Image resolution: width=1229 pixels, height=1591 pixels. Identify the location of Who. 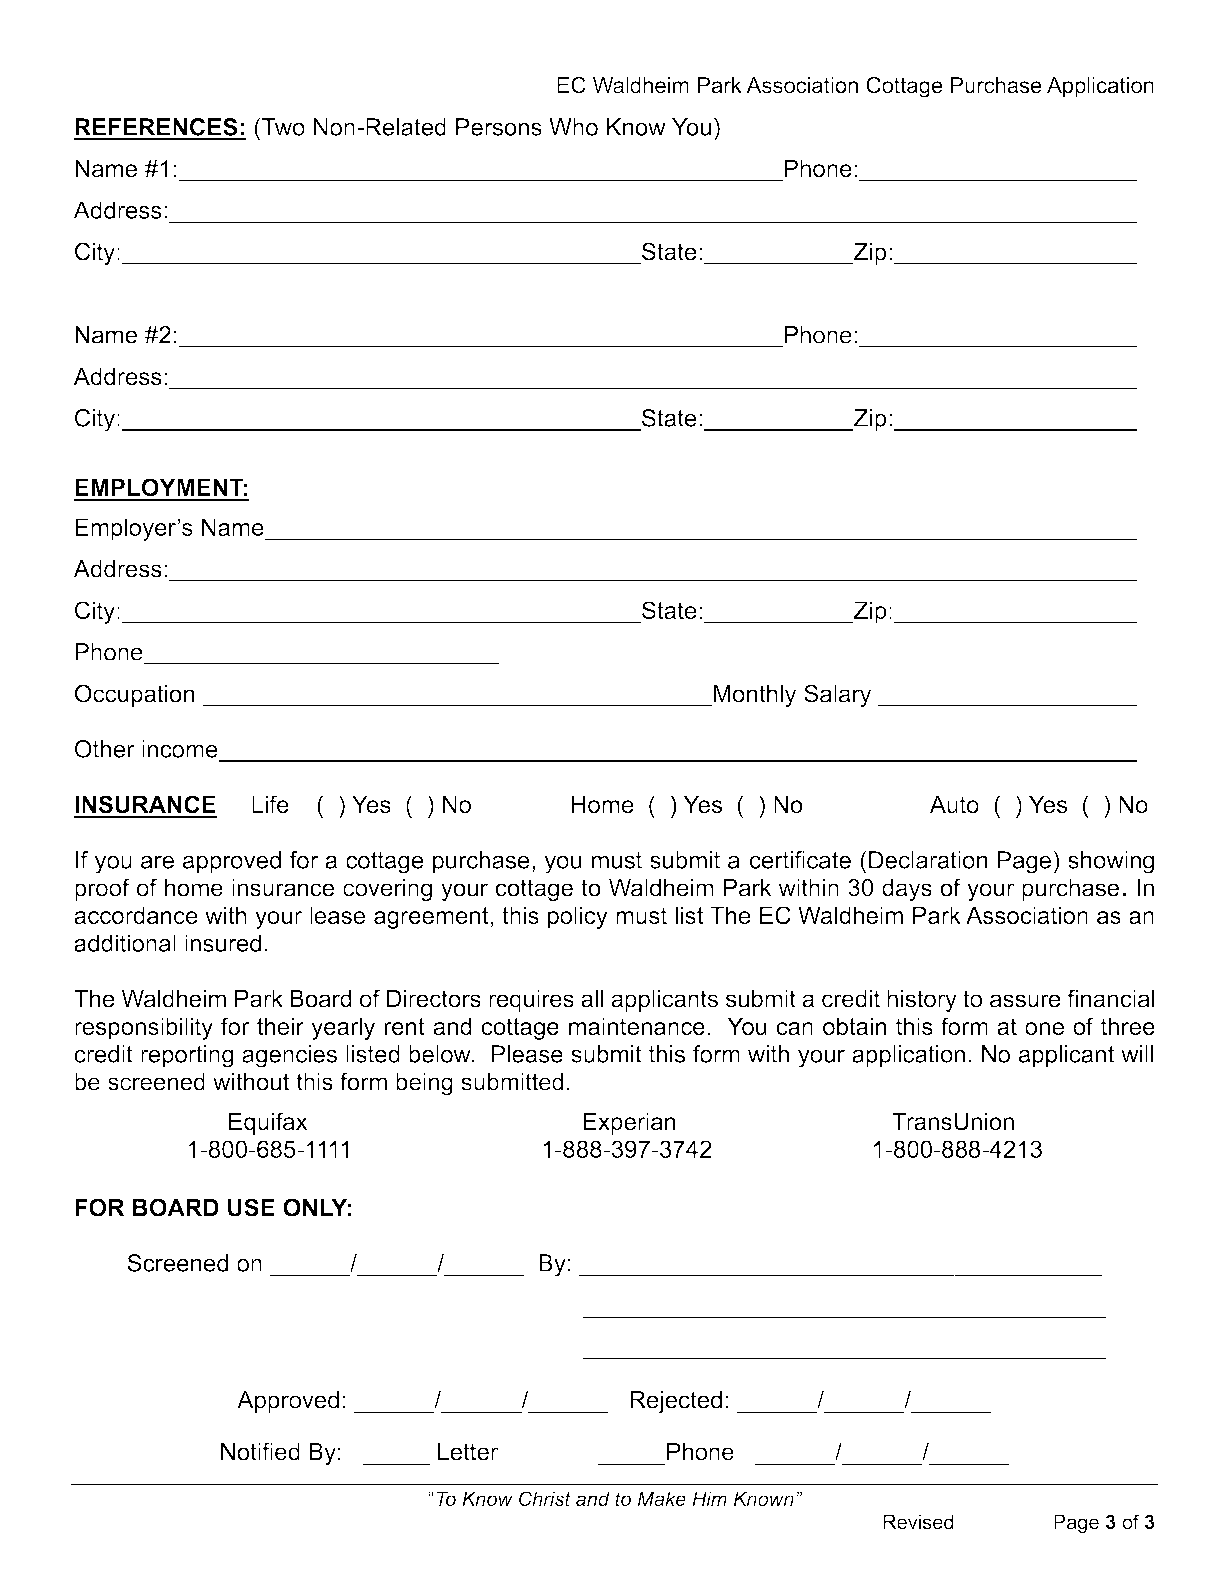
(573, 127).
